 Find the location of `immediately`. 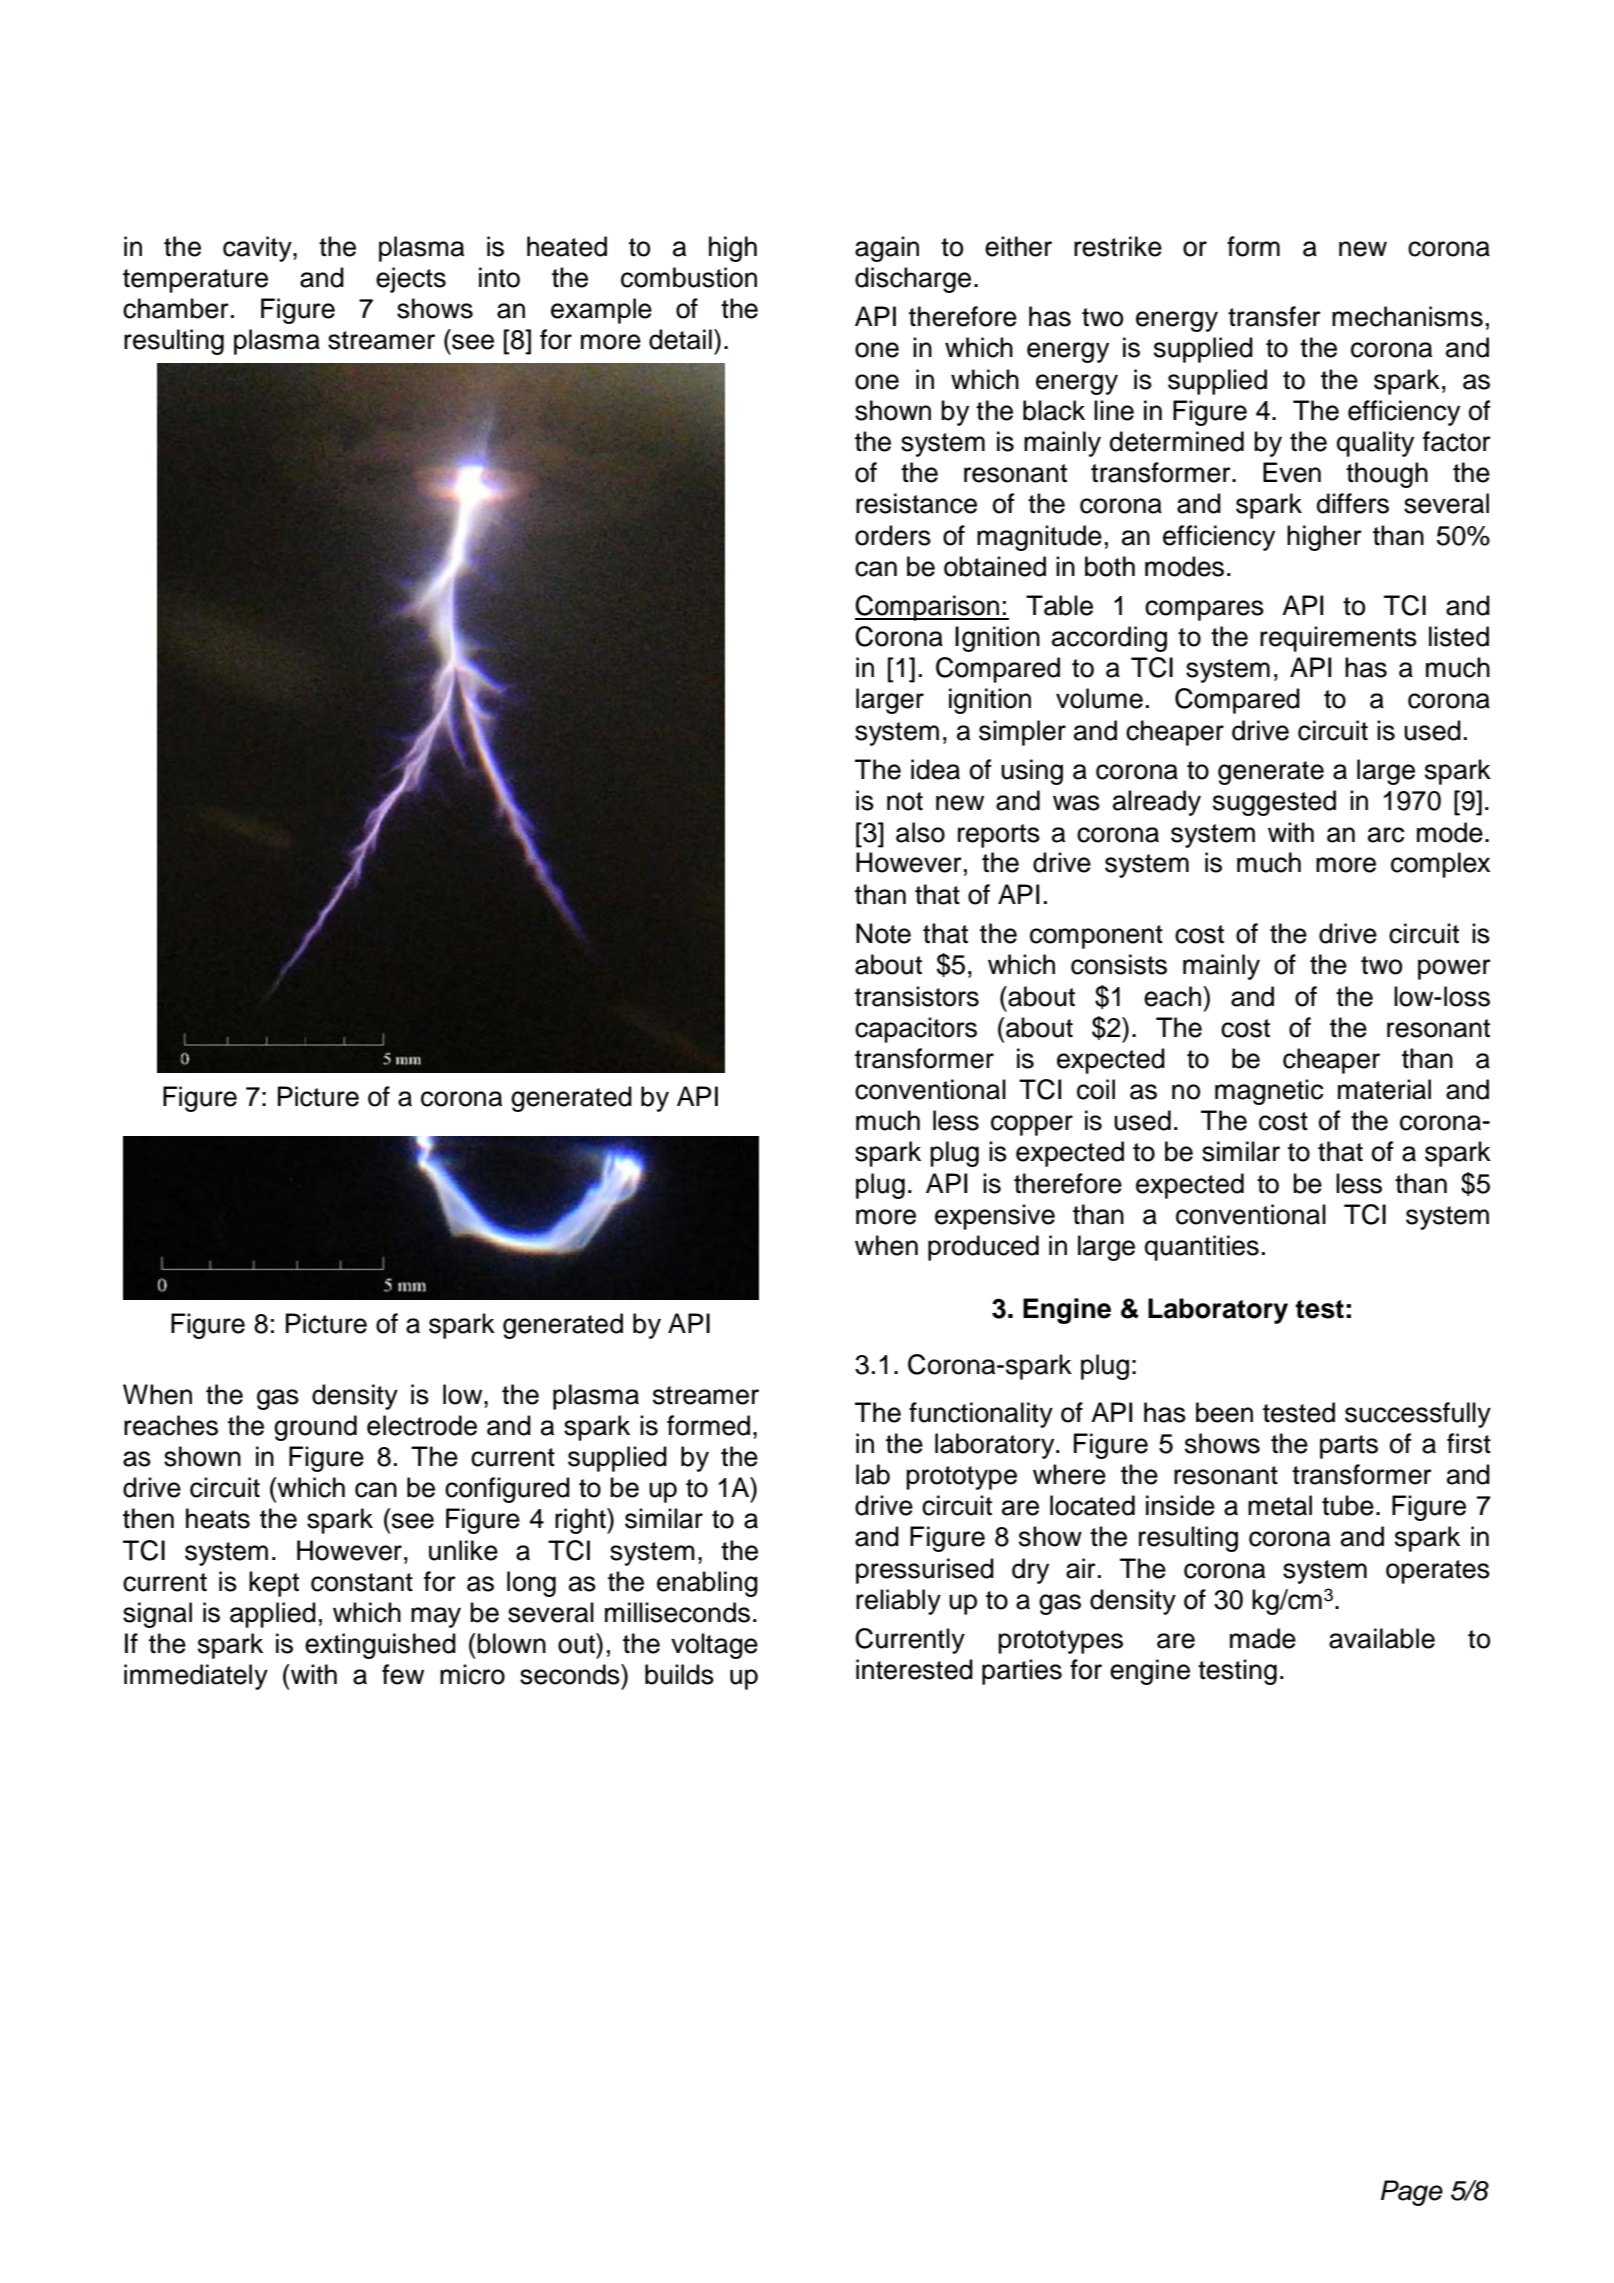

immediately is located at coordinates (196, 1677).
